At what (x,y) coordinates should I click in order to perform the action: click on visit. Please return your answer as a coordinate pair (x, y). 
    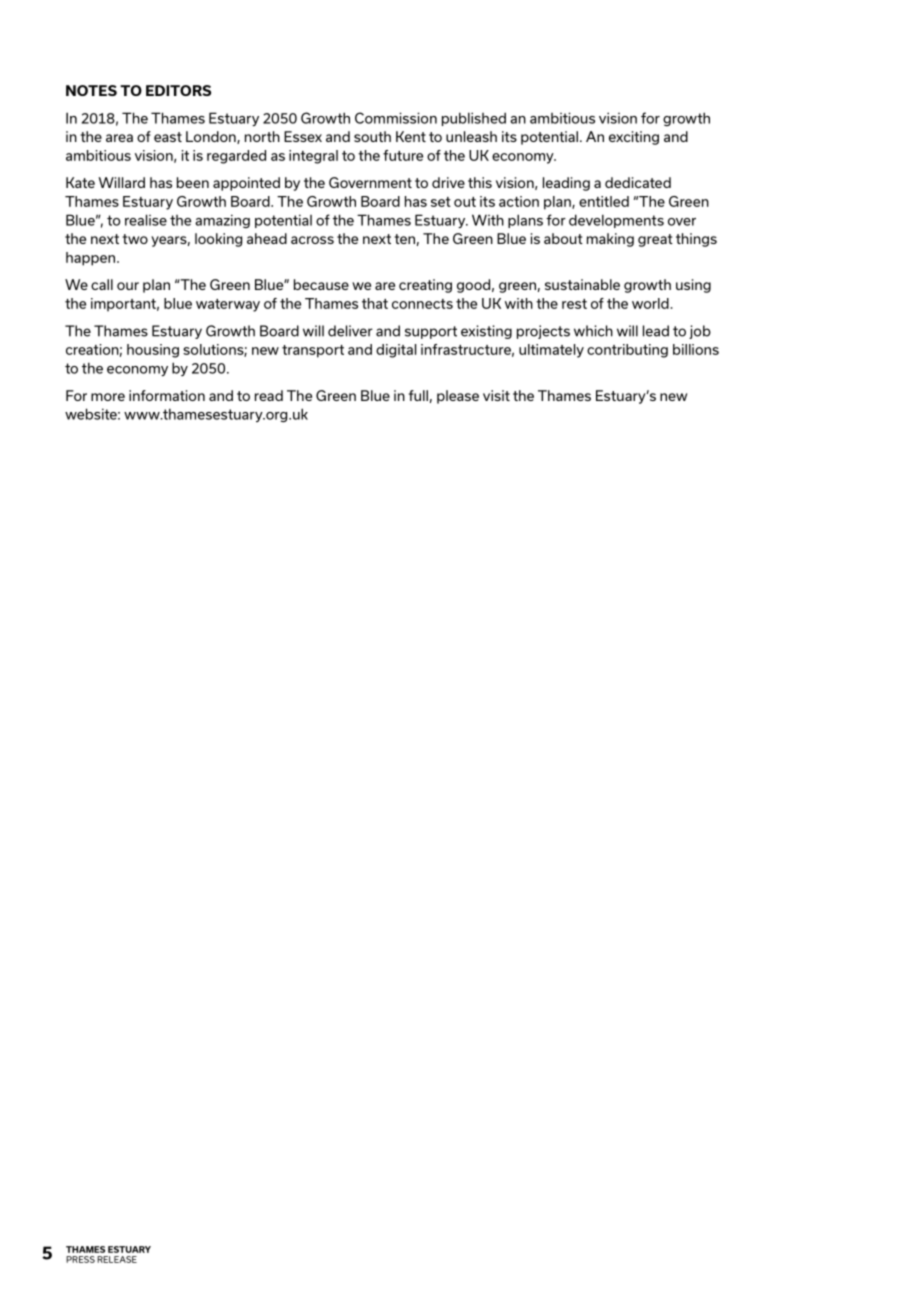
    Looking at the image, I should click on (496, 395).
